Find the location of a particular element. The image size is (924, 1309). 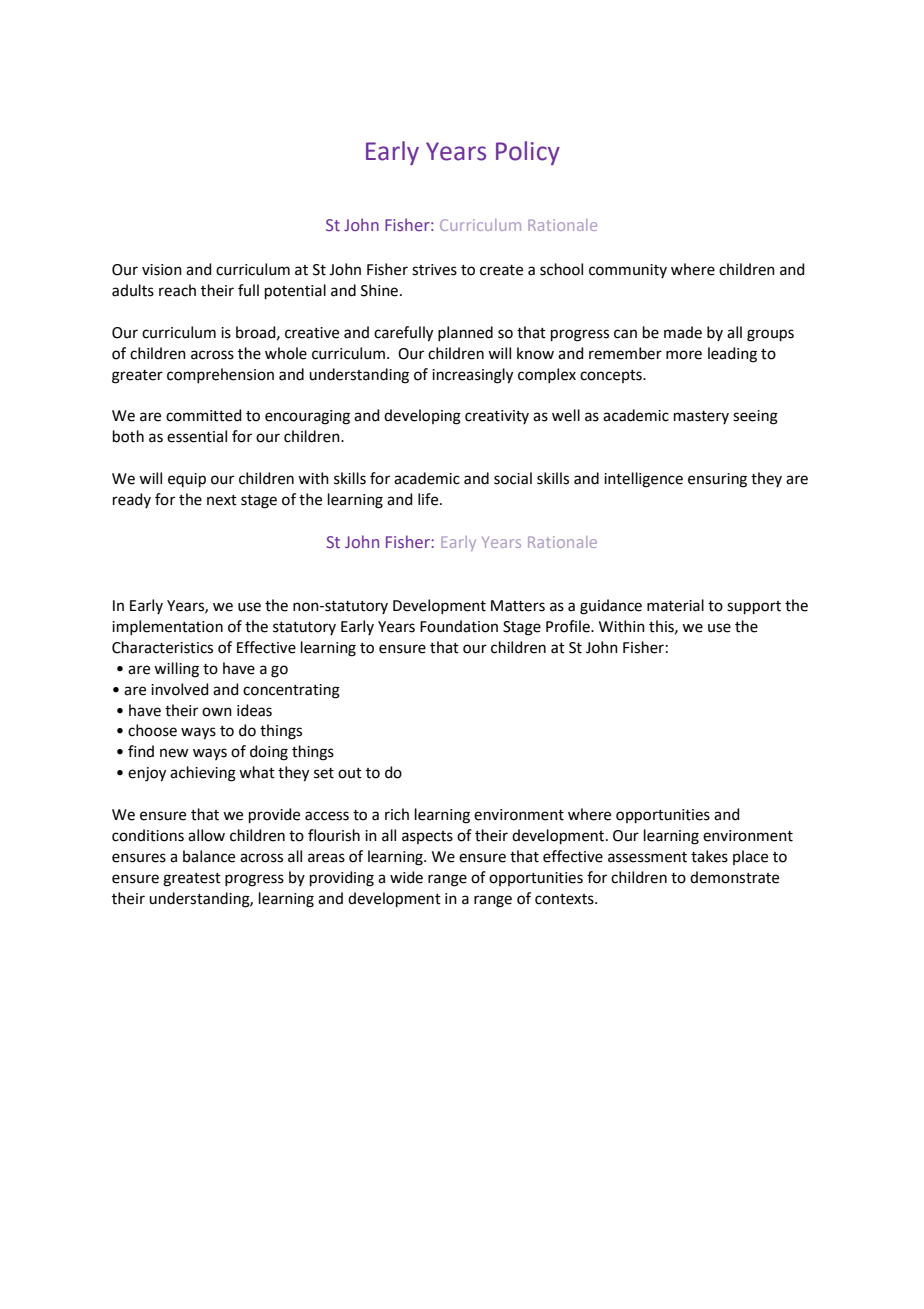

Foundation is located at coordinates (459, 626).
